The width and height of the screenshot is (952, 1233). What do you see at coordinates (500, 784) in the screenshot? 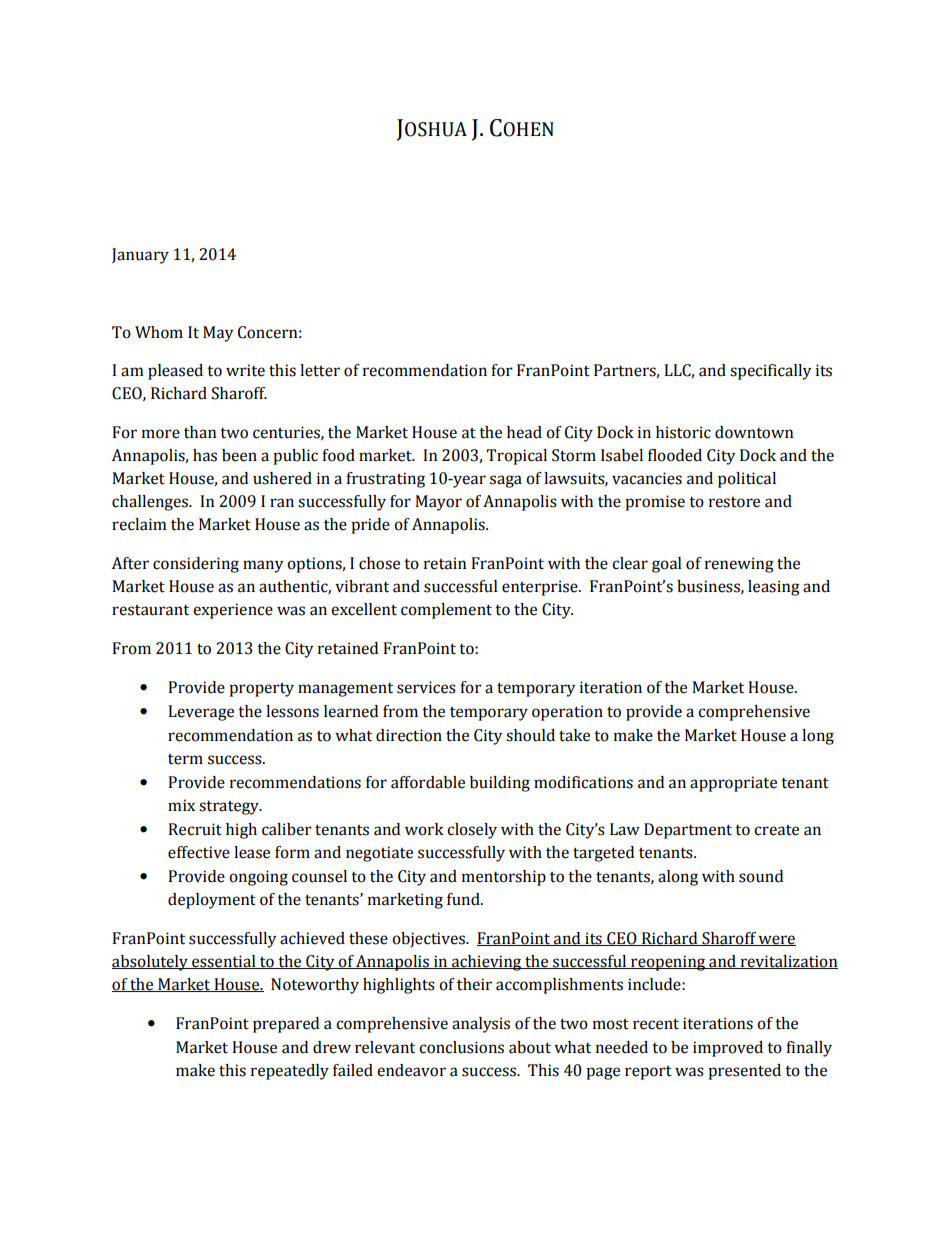
I see `building` at bounding box center [500, 784].
